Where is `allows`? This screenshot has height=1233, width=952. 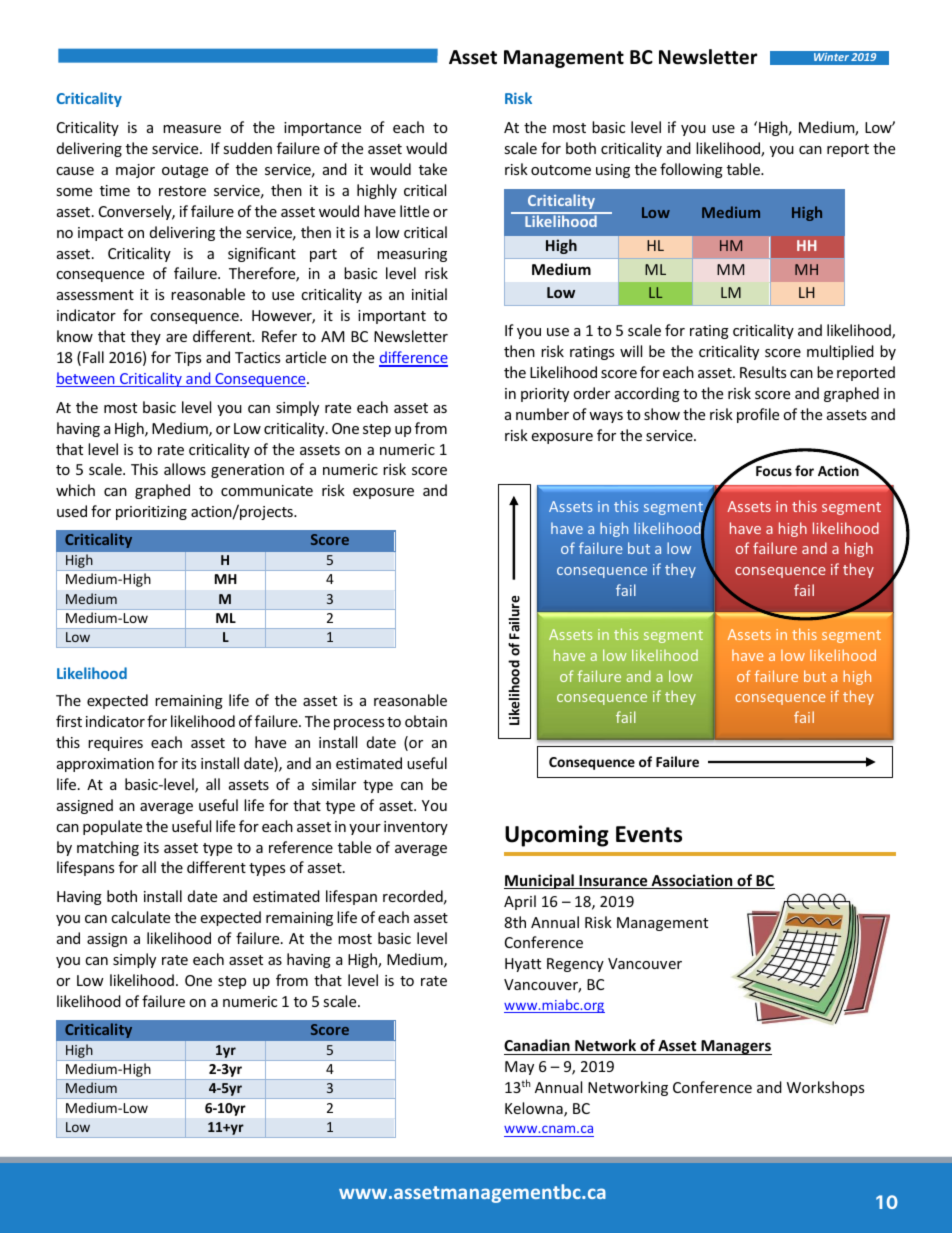 allows is located at coordinates (185, 469).
